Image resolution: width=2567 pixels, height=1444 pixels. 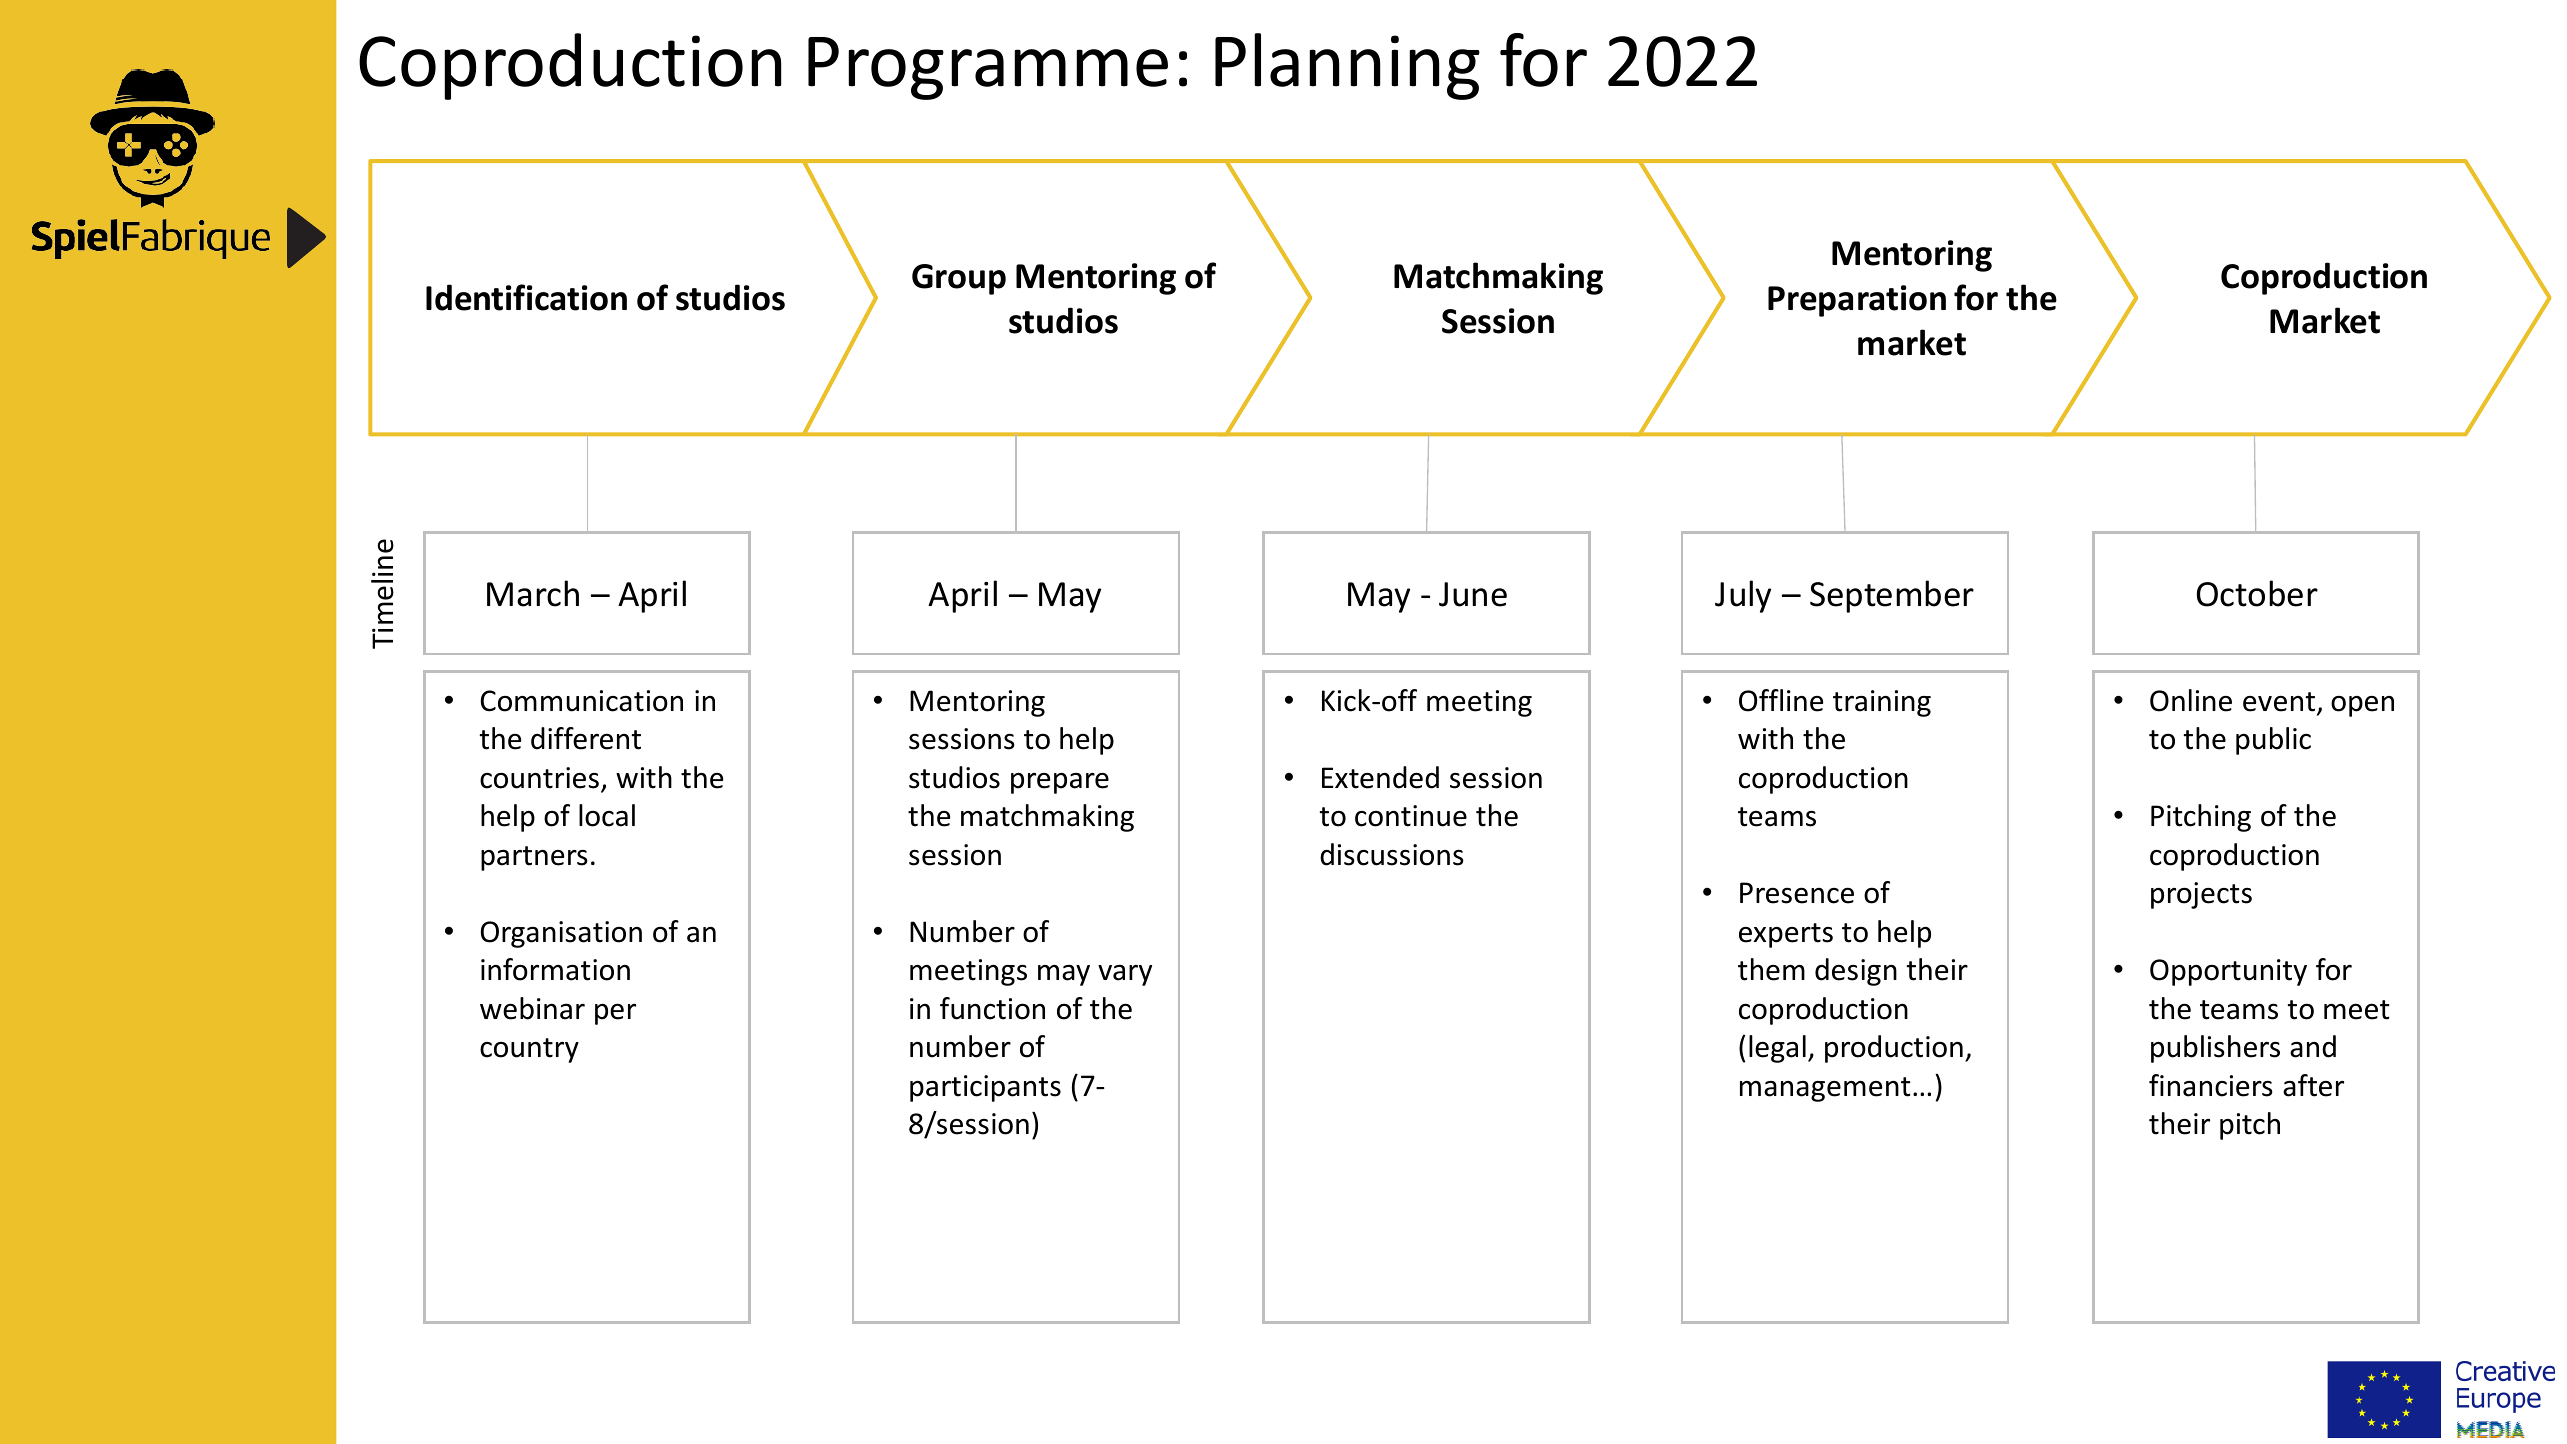 What do you see at coordinates (1777, 1049) in the document?
I see `legal` at bounding box center [1777, 1049].
